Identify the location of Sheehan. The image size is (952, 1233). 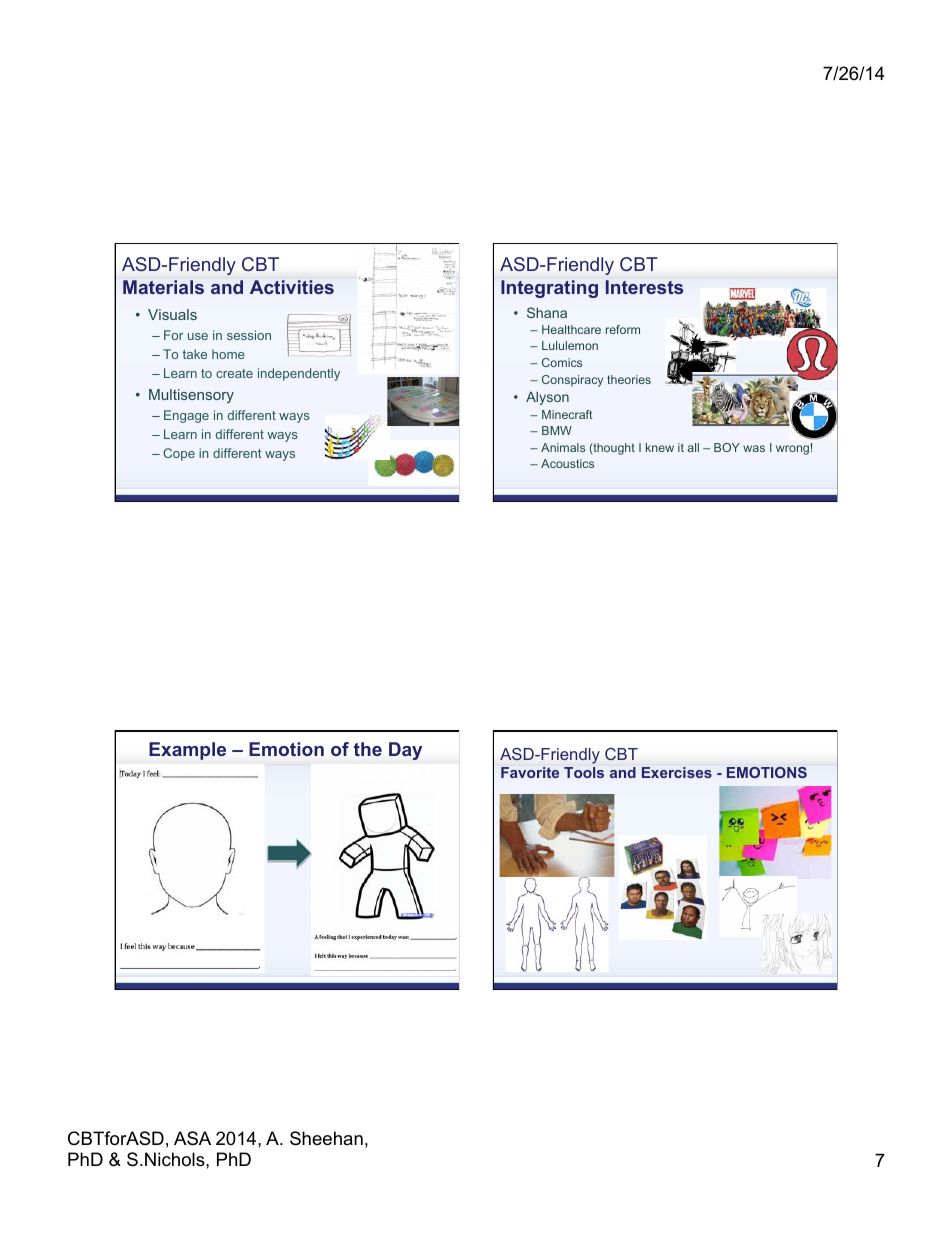
(326, 1138).
